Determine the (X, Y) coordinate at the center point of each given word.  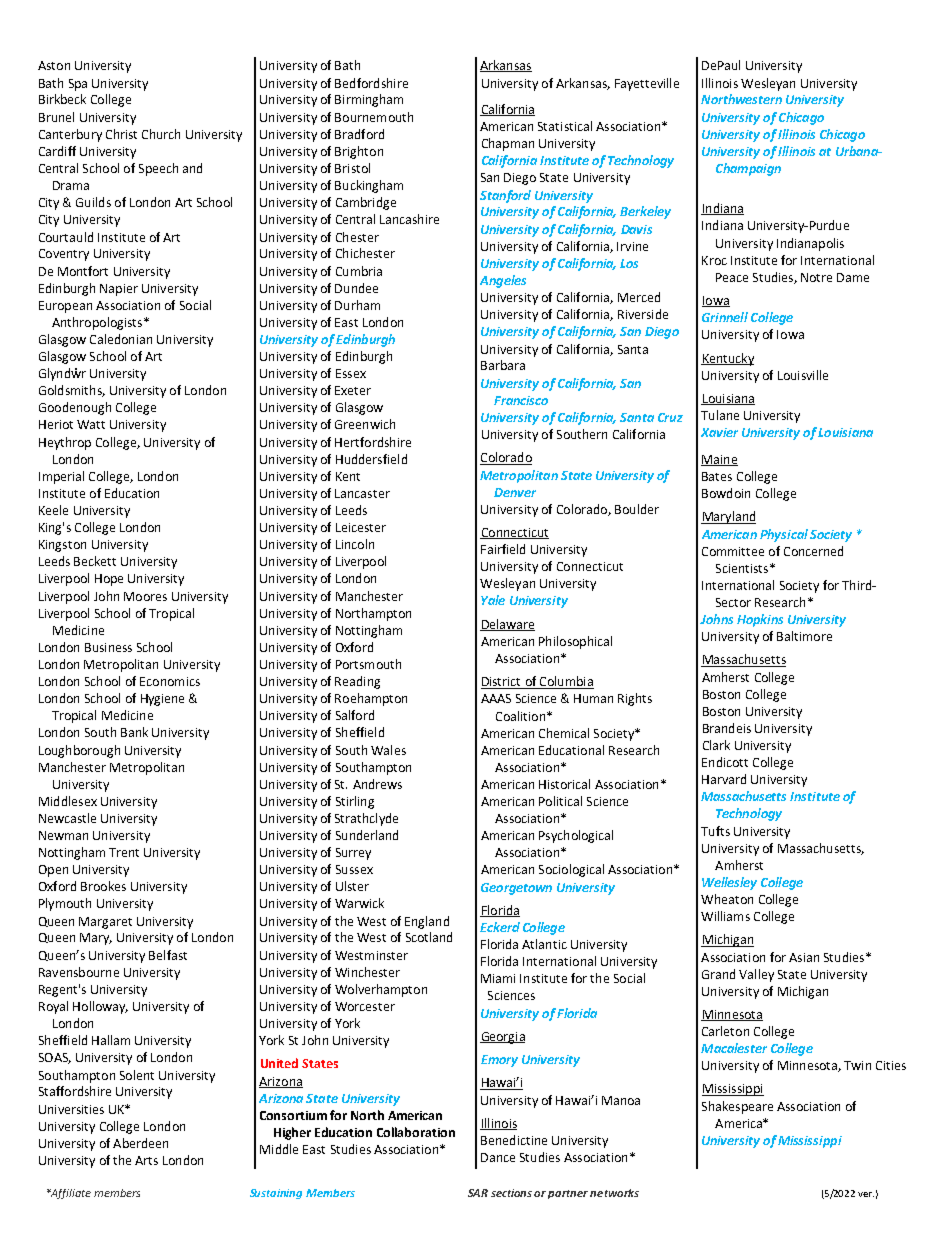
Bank (134, 732)
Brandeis (727, 728)
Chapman (508, 144)
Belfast (168, 955)
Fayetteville (647, 84)
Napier (119, 290)
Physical (784, 535)
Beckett (95, 561)
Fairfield (503, 549)
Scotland (429, 937)
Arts (146, 1160)
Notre (816, 277)
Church (161, 134)
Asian (804, 957)
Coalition (520, 716)
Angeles (503, 281)
